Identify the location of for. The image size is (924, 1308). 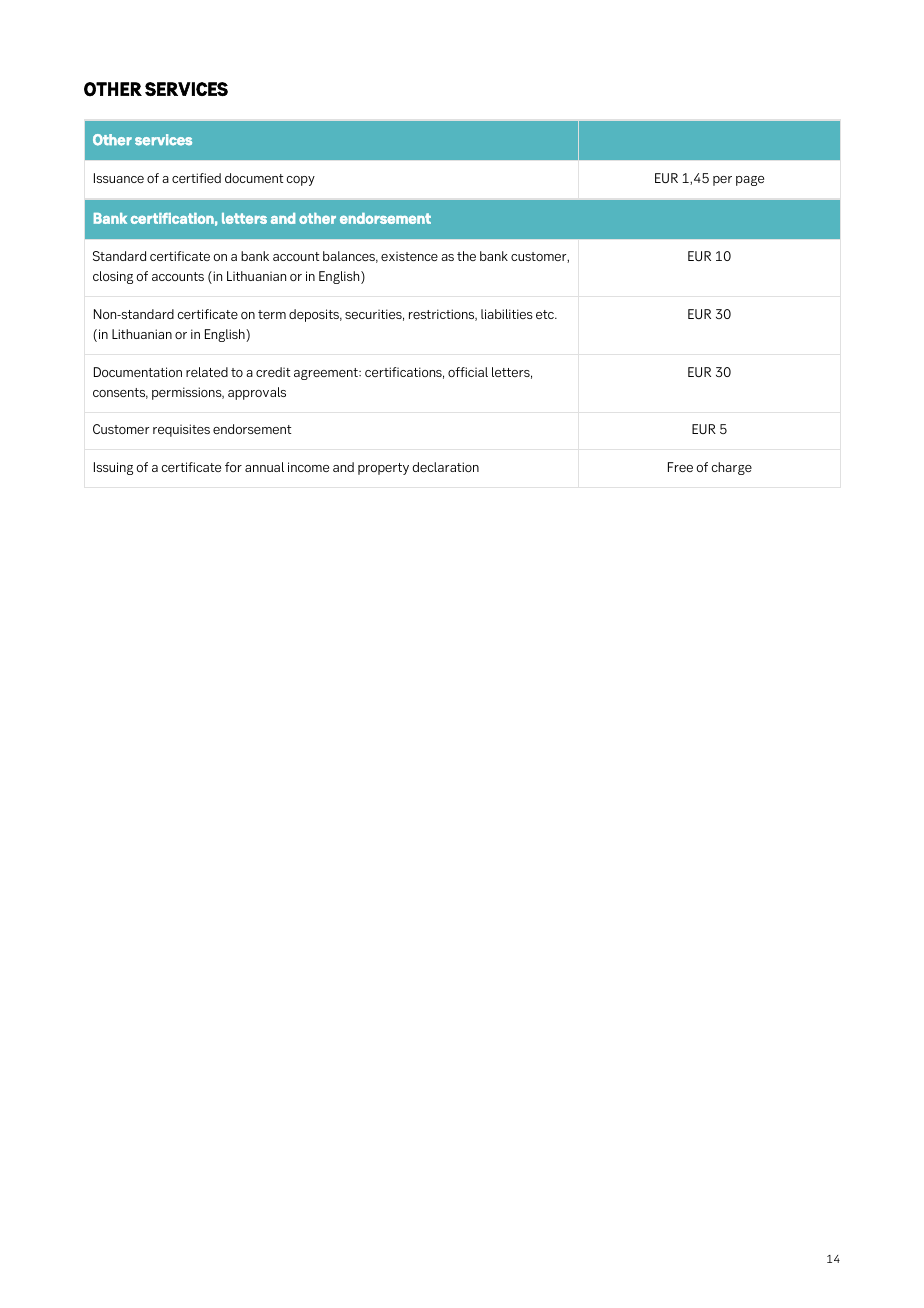
(233, 467).
